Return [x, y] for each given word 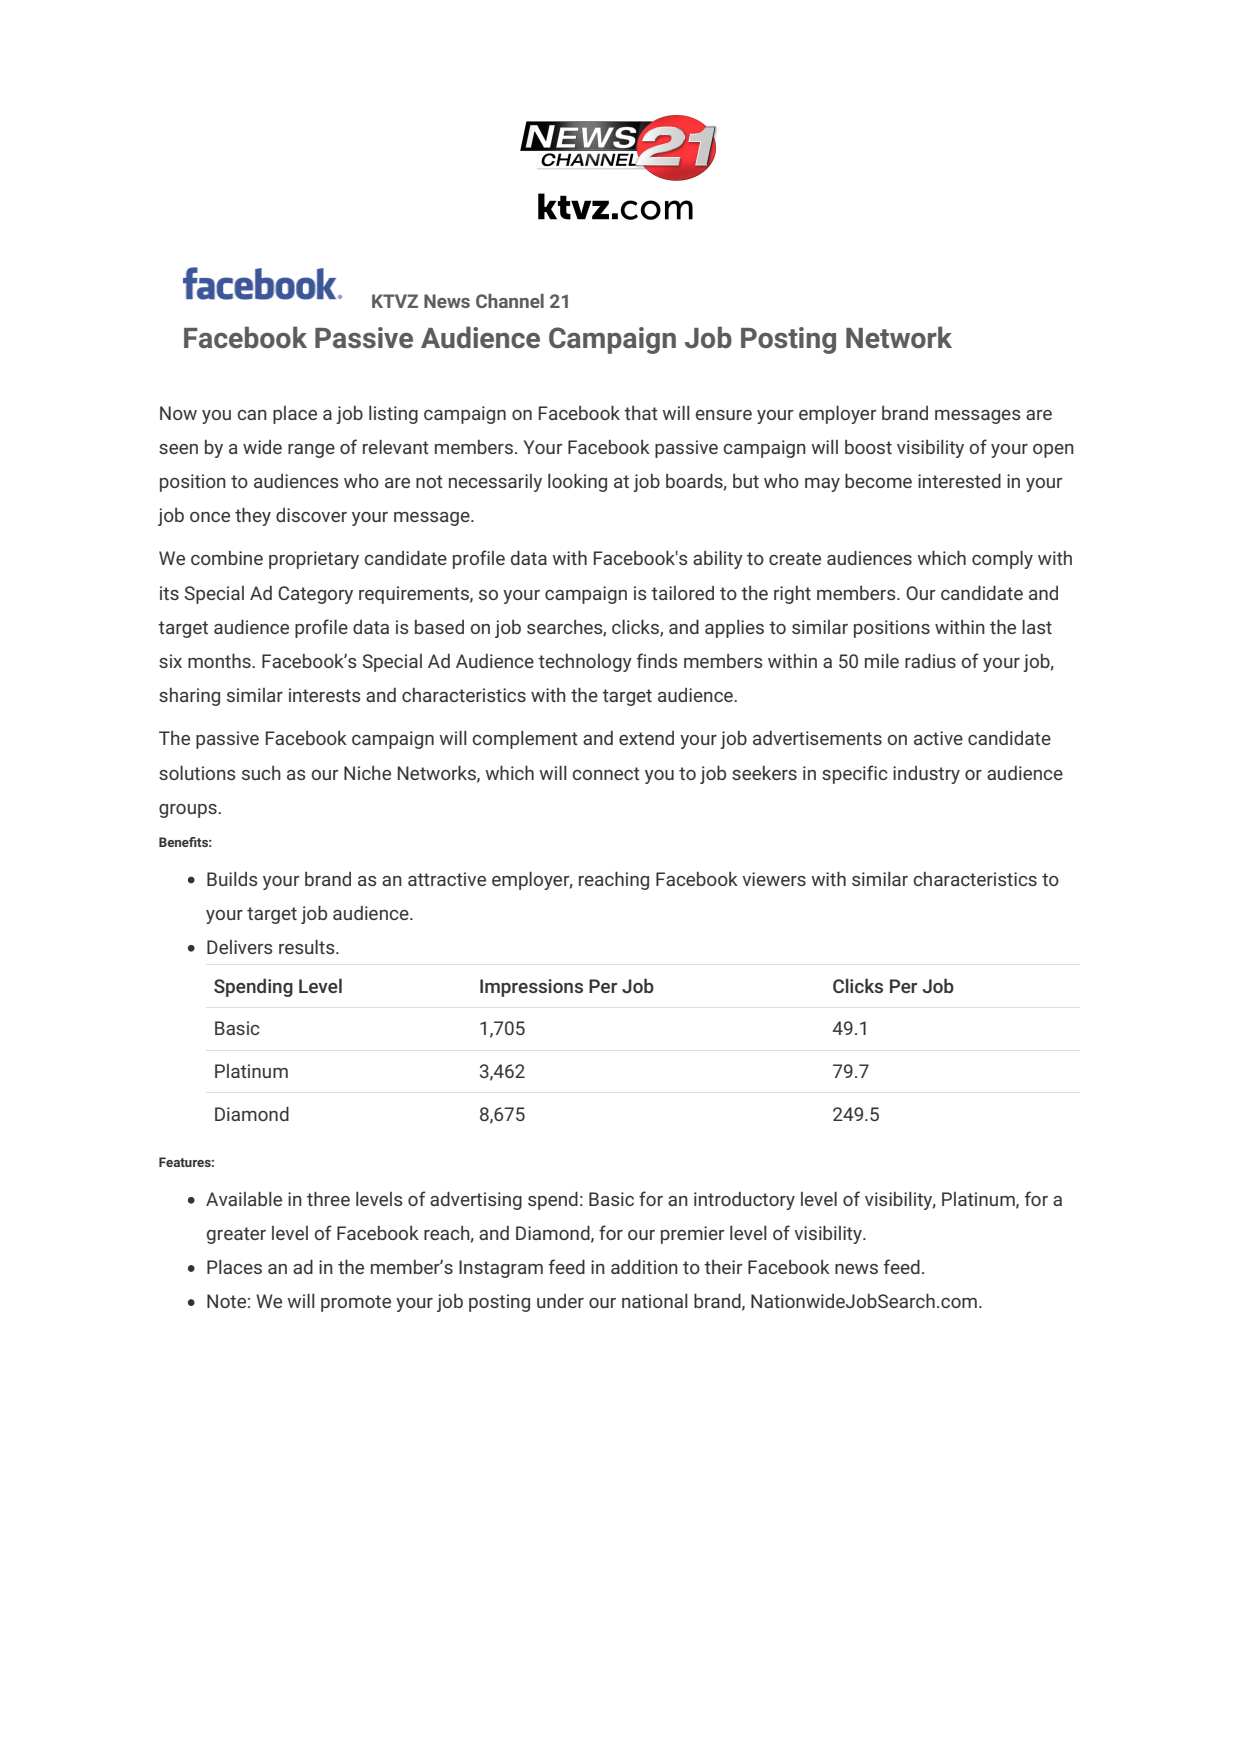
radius [930, 660]
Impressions [531, 988]
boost [868, 447]
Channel [510, 301]
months [220, 660]
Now [178, 413]
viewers [774, 879]
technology [585, 663]
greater [236, 1235]
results [308, 947]
